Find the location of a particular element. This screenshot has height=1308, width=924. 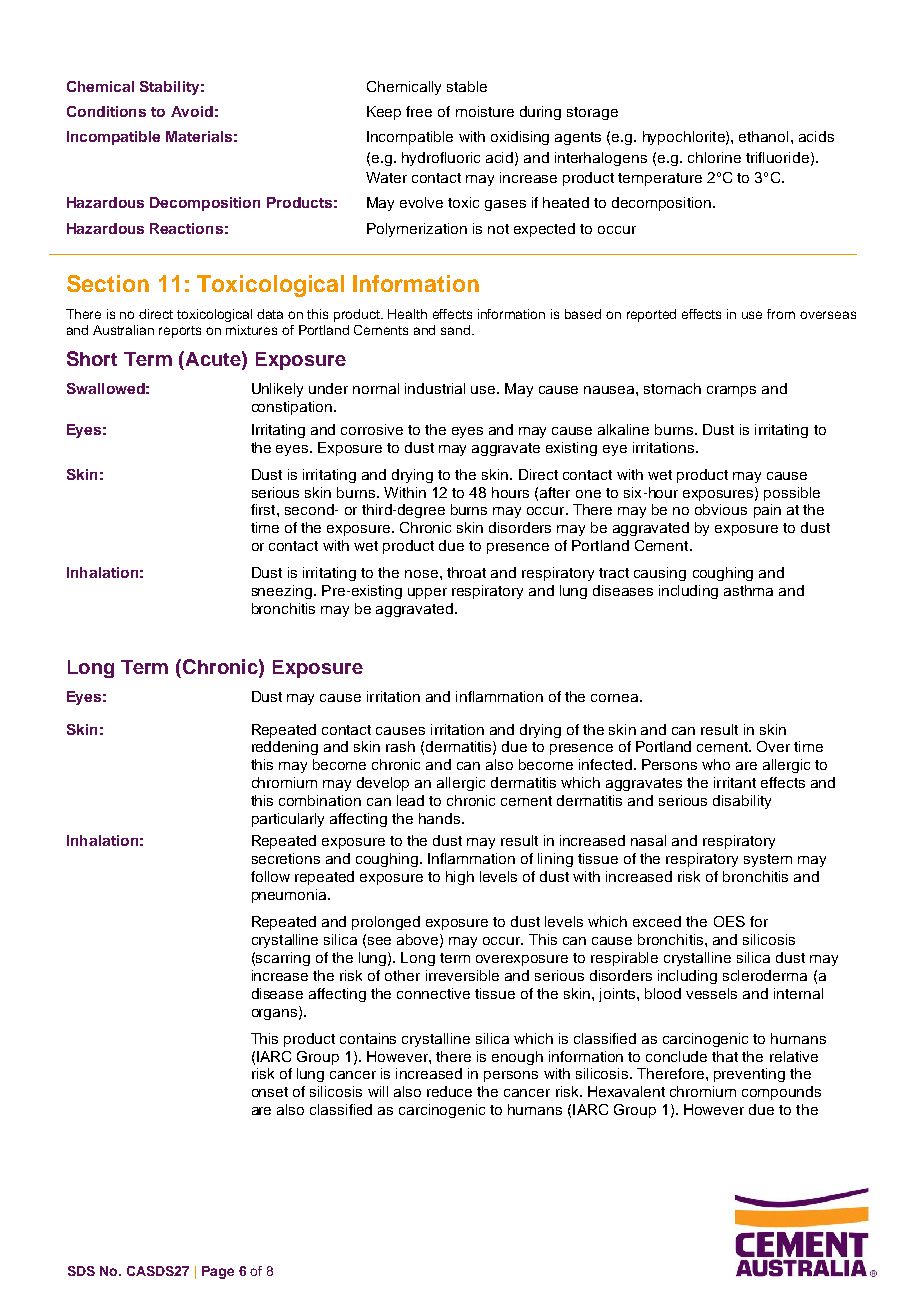

compounds is located at coordinates (781, 1093).
